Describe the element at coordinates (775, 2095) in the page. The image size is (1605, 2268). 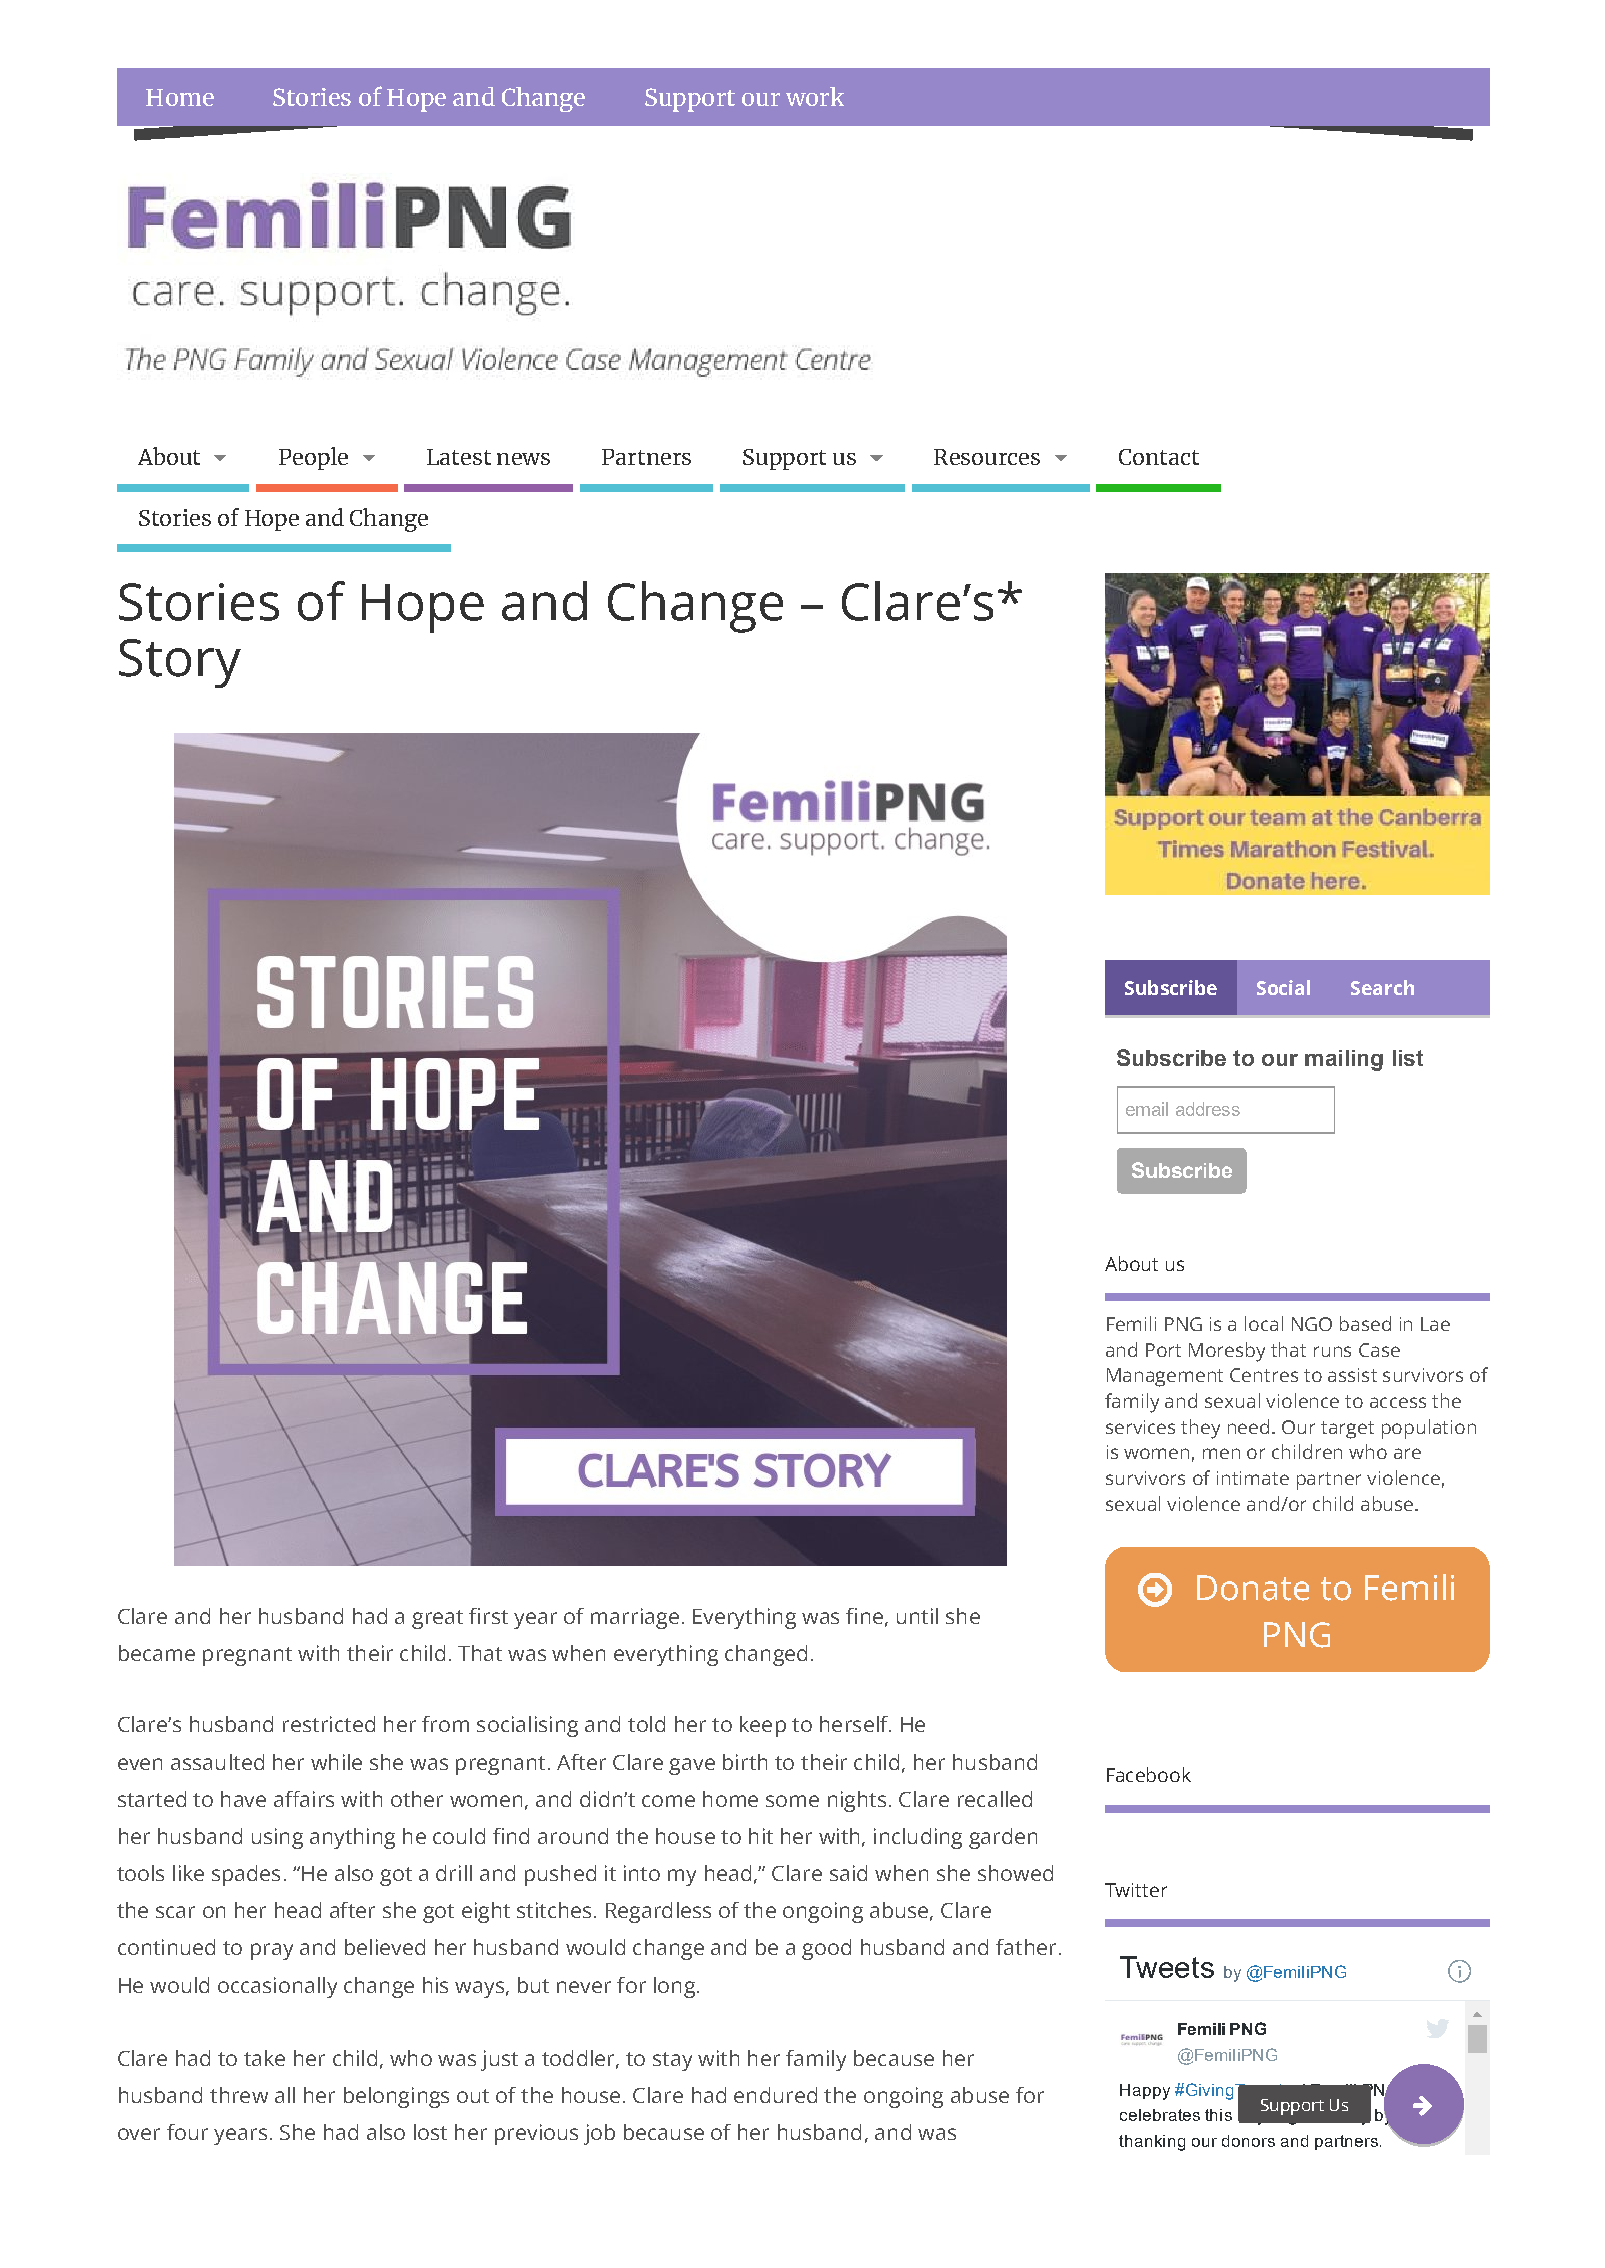
I see `endured` at that location.
